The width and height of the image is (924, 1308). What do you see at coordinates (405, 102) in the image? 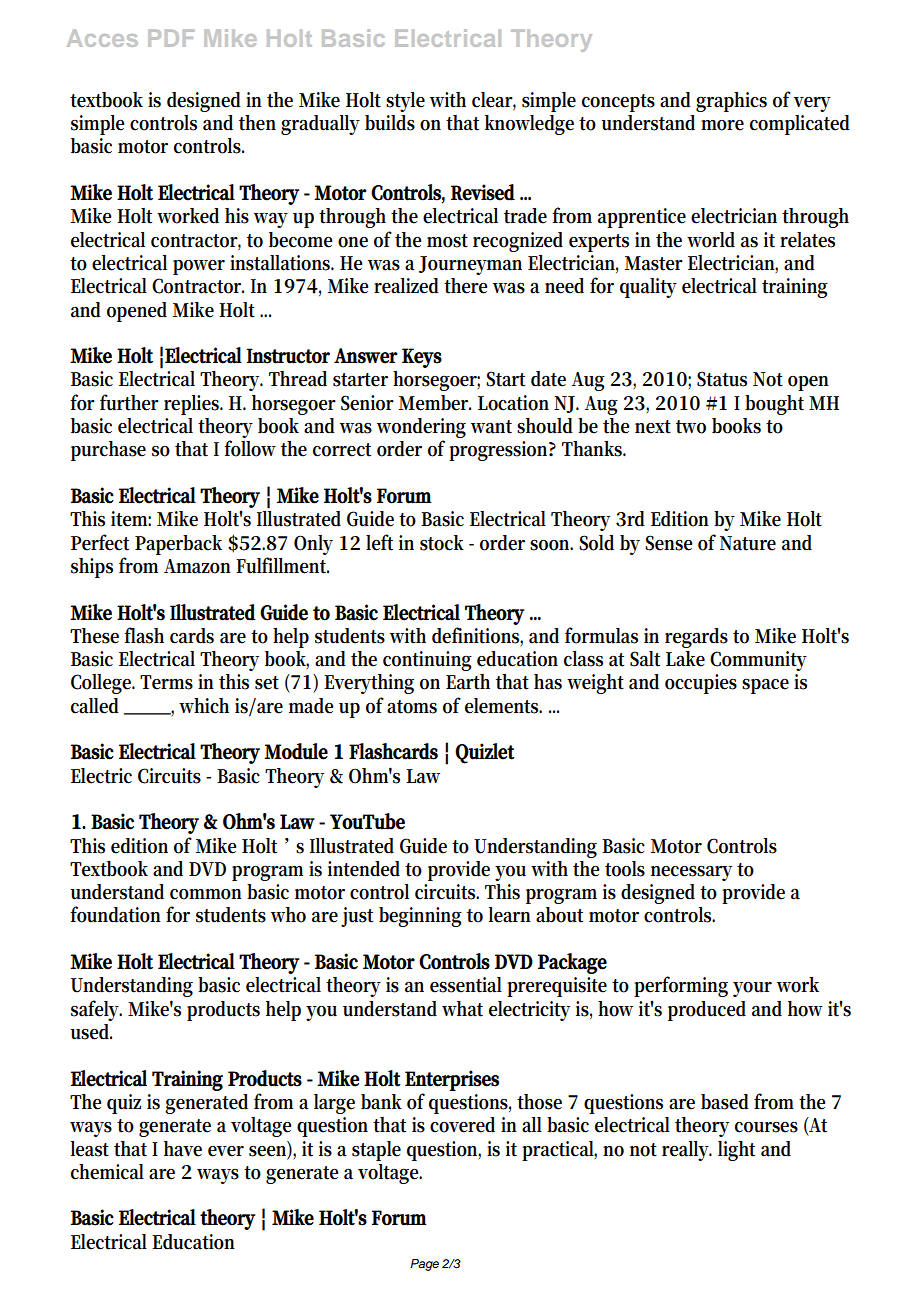
I see `style` at bounding box center [405, 102].
